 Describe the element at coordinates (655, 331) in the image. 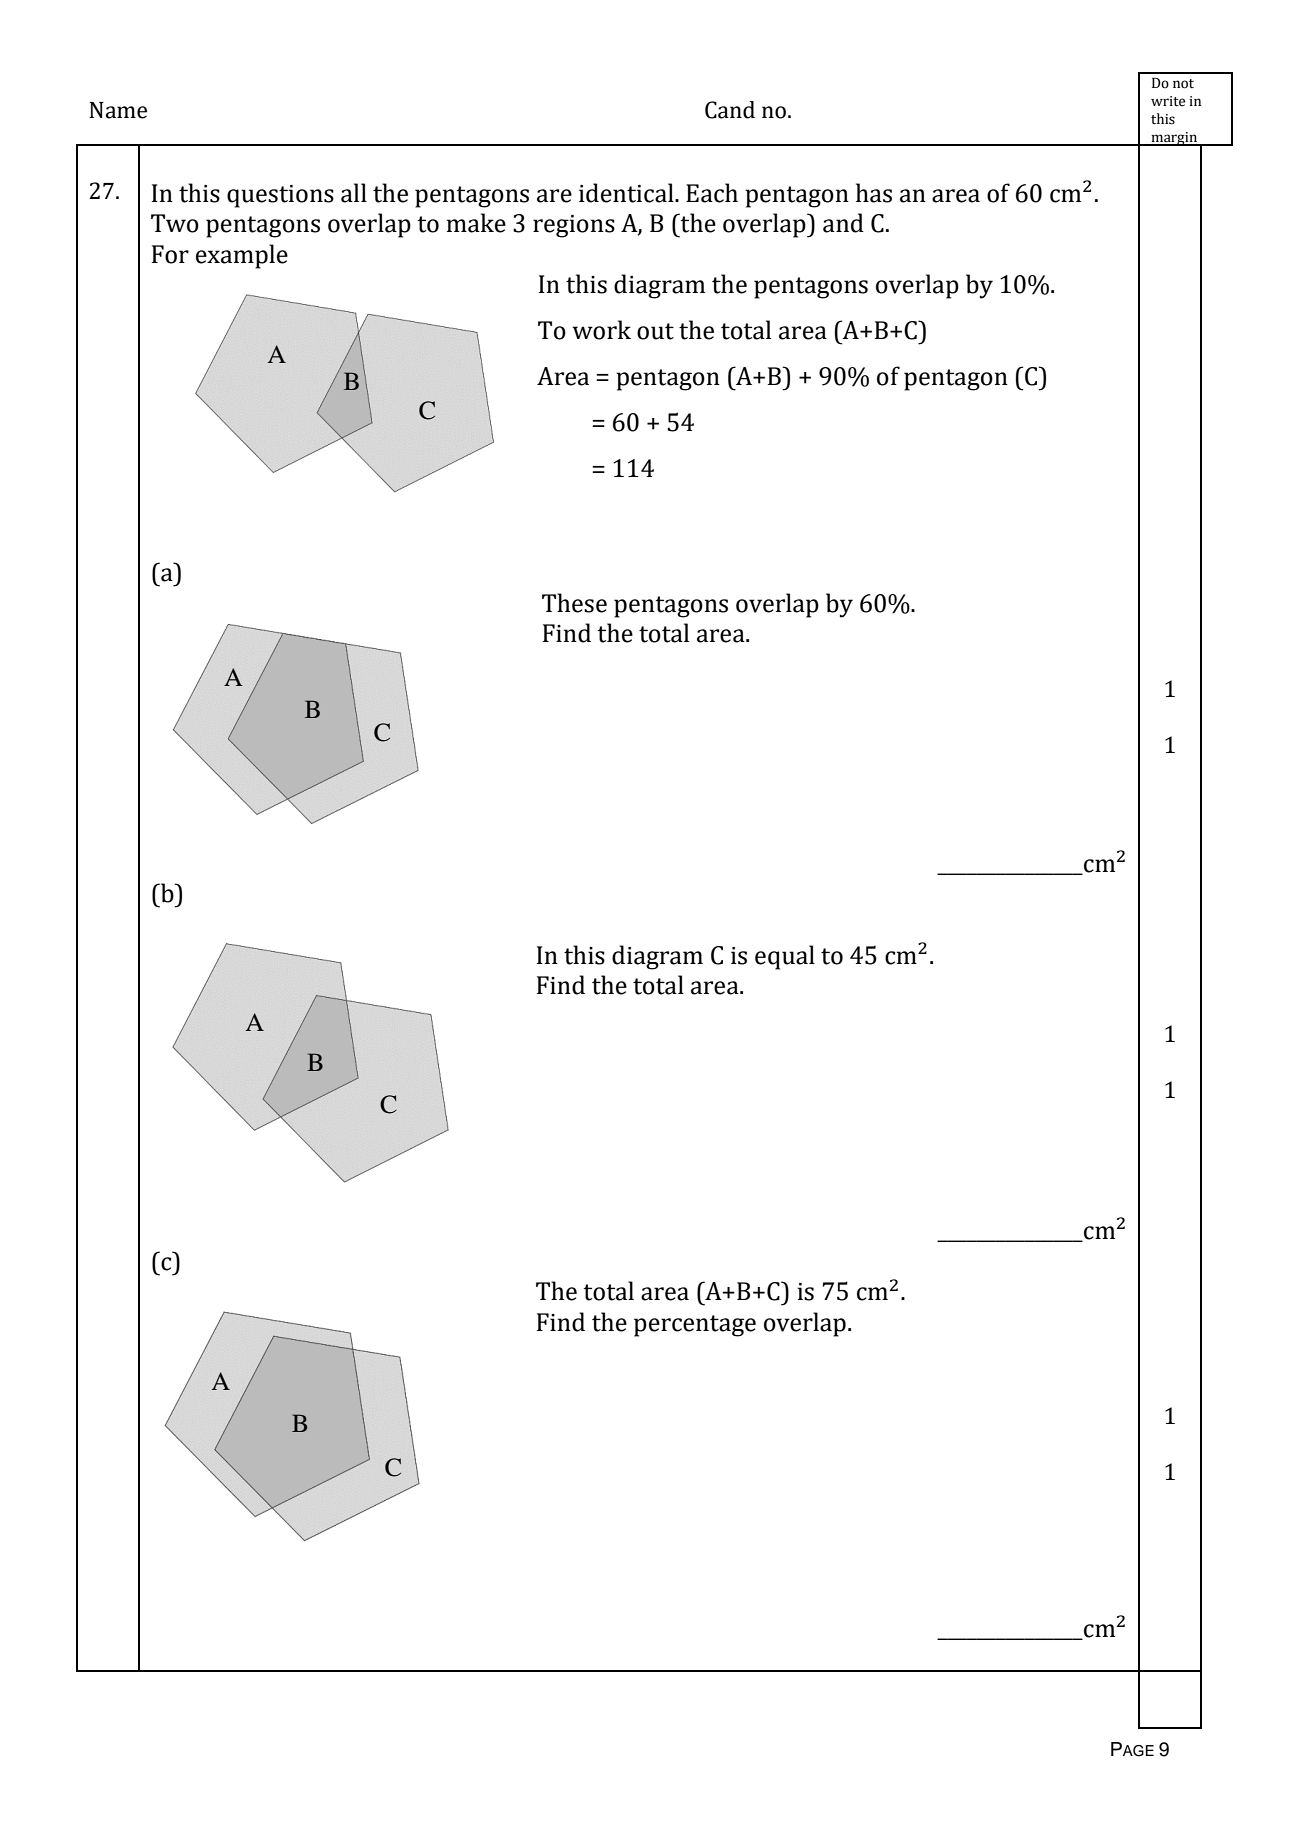

I see `out` at that location.
